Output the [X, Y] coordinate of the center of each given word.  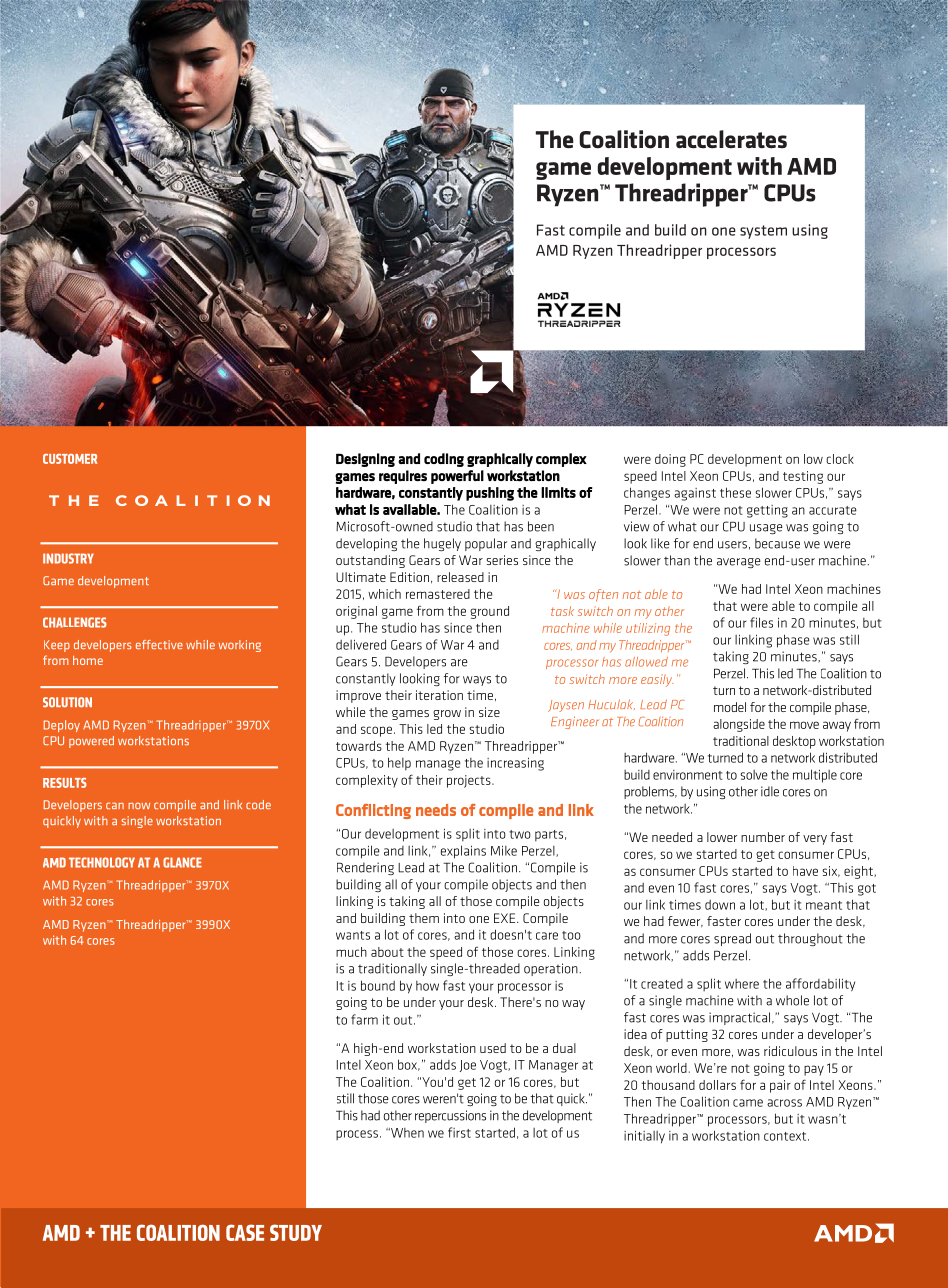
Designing [365, 460]
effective [159, 644]
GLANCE [182, 862]
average [739, 563]
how [427, 986]
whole [792, 1000]
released [460, 577]
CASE [245, 1232]
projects [470, 781]
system [763, 232]
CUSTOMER [70, 459]
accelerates [731, 139]
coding [444, 460]
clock [840, 459]
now [139, 805]
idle [770, 791]
